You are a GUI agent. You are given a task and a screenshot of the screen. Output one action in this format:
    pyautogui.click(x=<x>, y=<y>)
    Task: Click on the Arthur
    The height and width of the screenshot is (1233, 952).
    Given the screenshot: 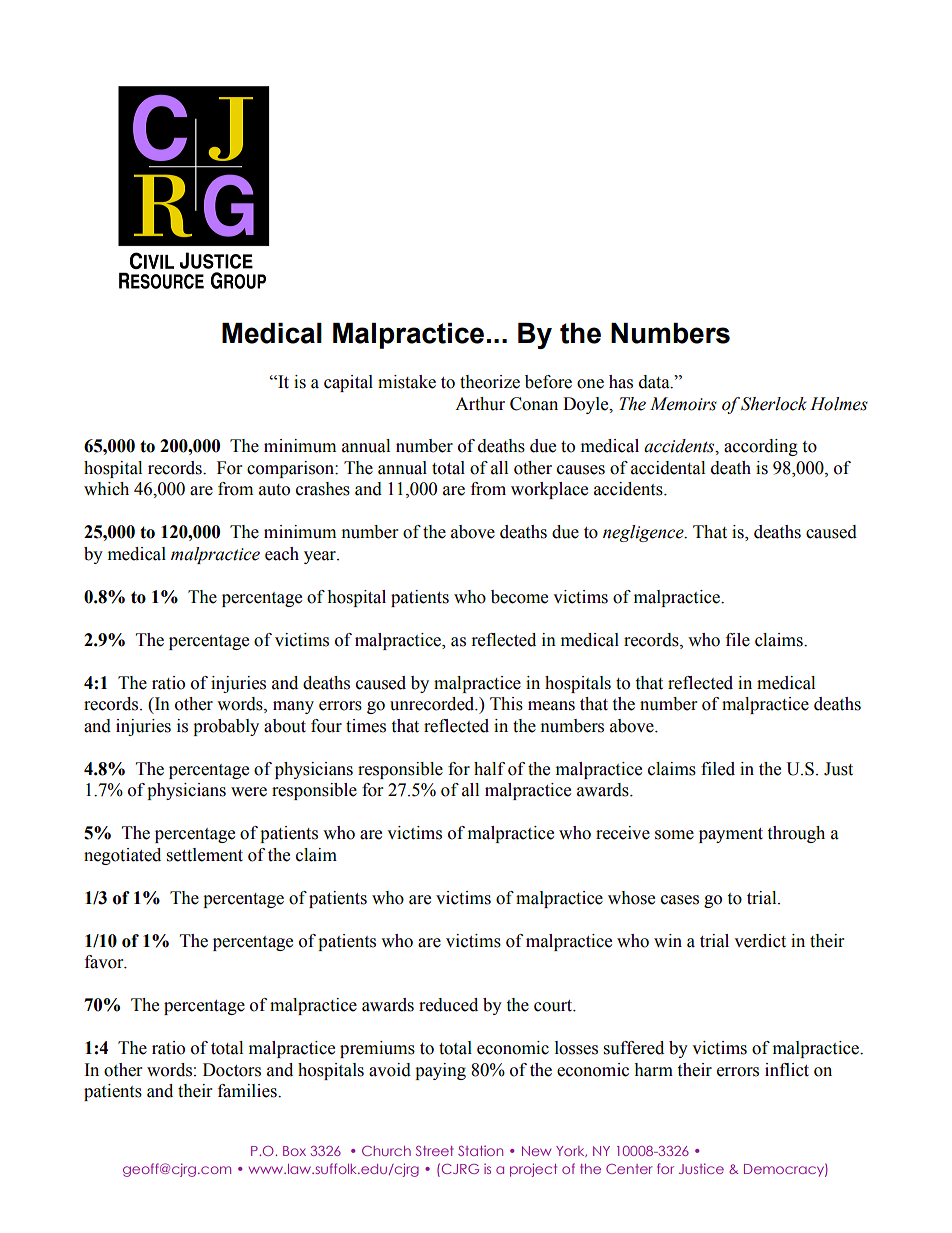 What is the action you would take?
    pyautogui.click(x=480, y=404)
